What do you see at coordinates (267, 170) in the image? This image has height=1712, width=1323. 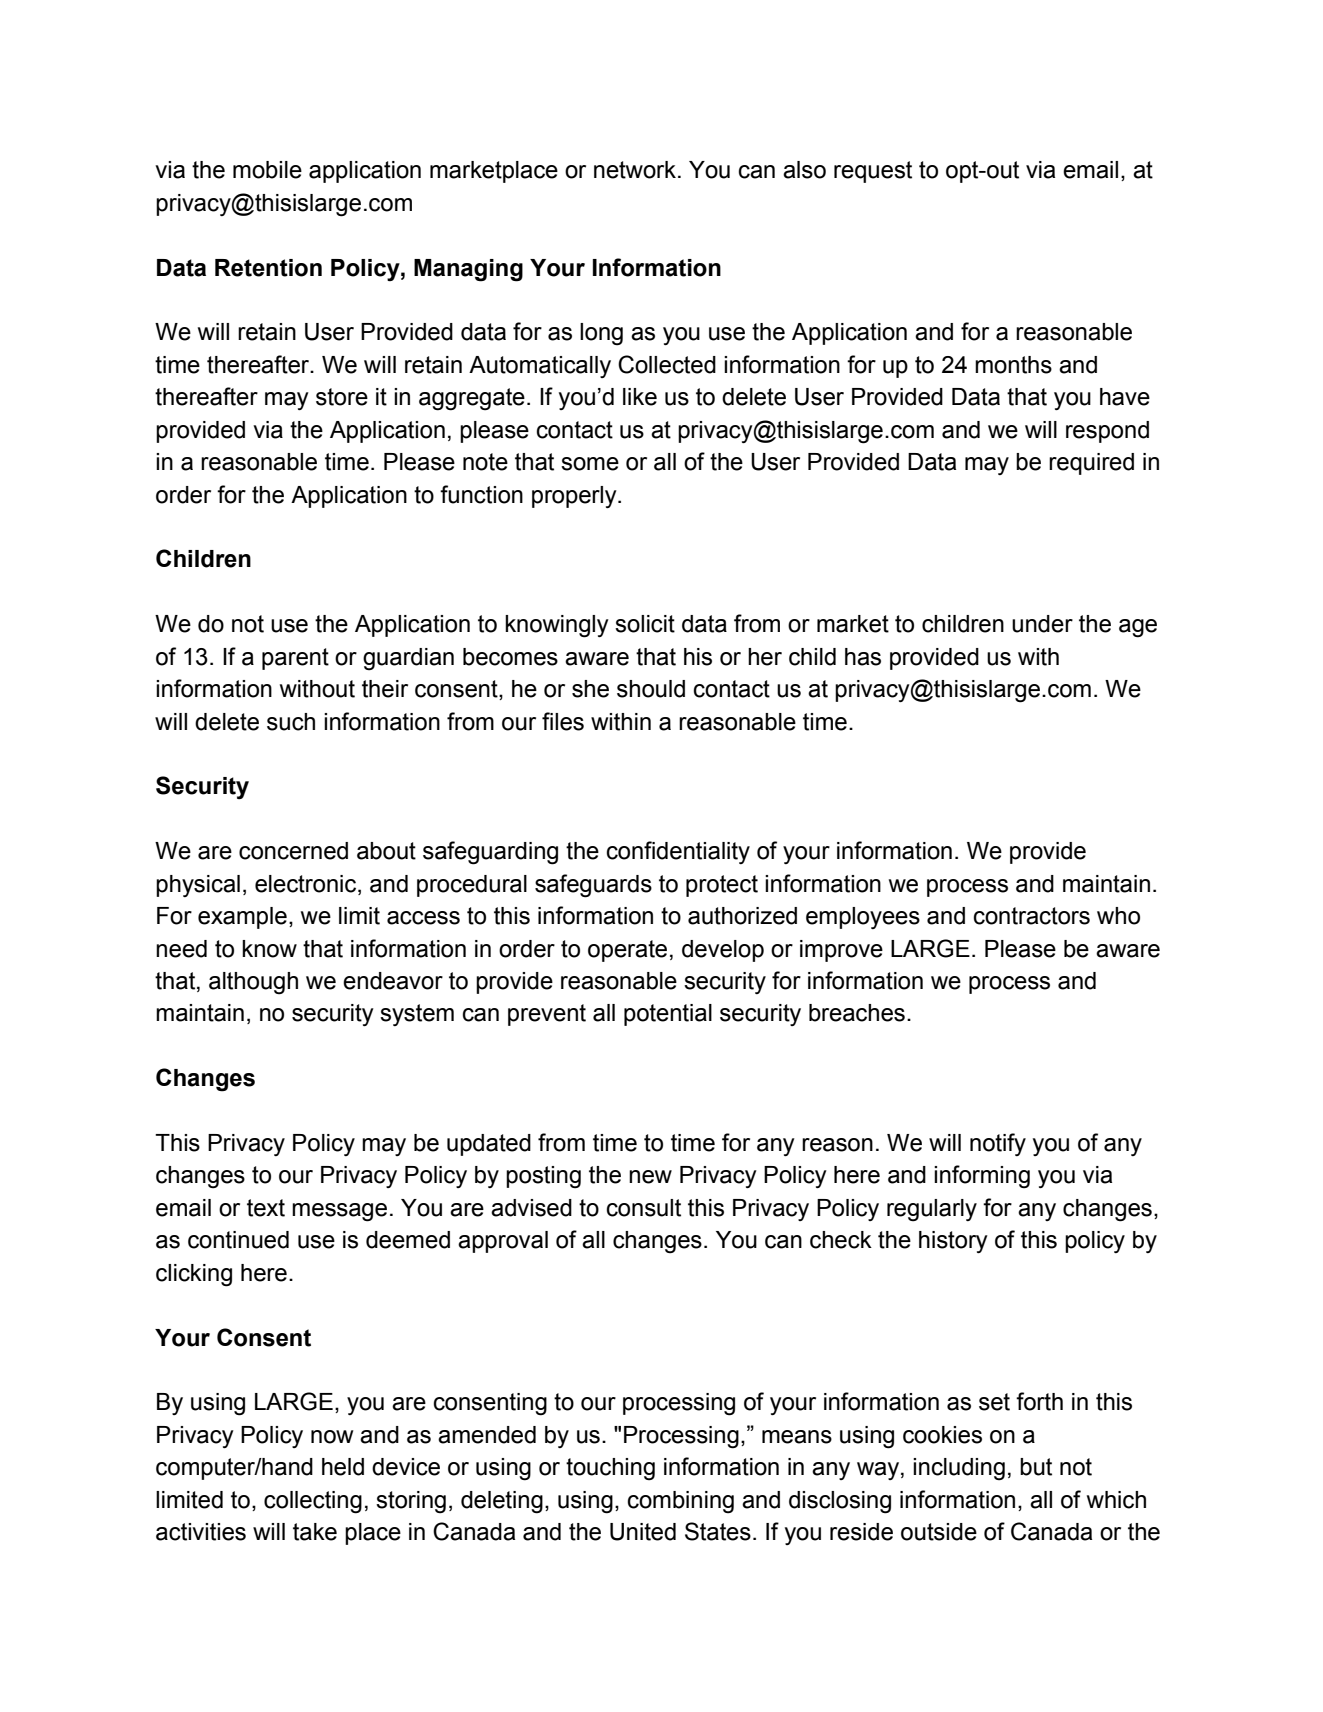 I see `mobile` at bounding box center [267, 170].
